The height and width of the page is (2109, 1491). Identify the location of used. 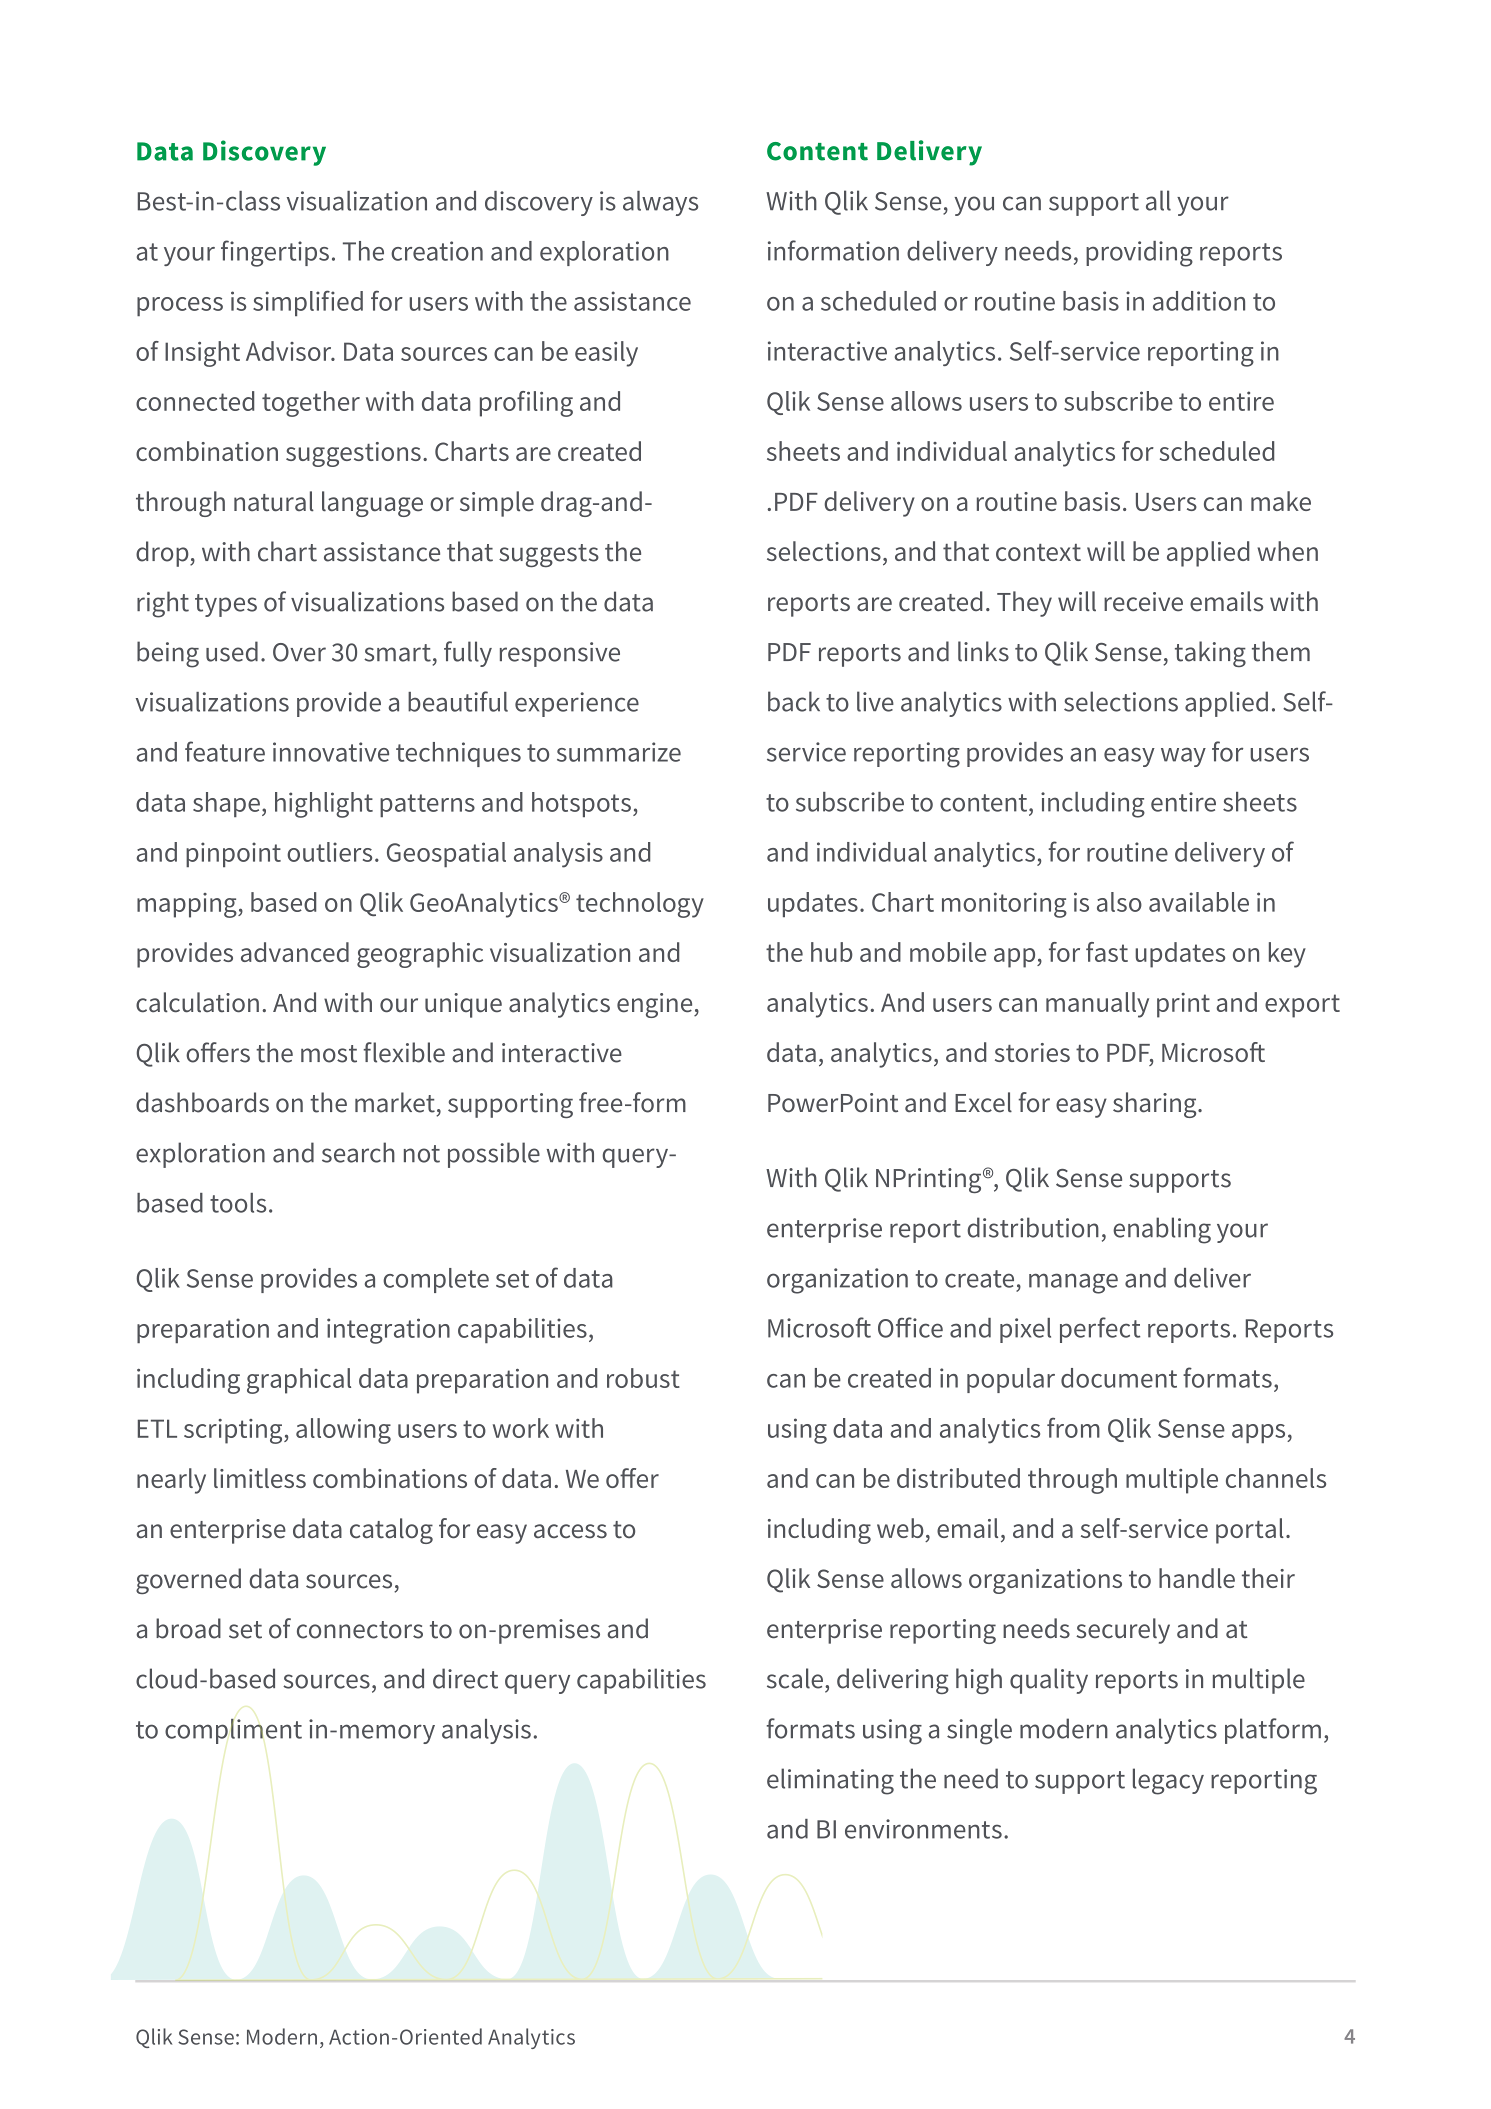
(232, 651).
